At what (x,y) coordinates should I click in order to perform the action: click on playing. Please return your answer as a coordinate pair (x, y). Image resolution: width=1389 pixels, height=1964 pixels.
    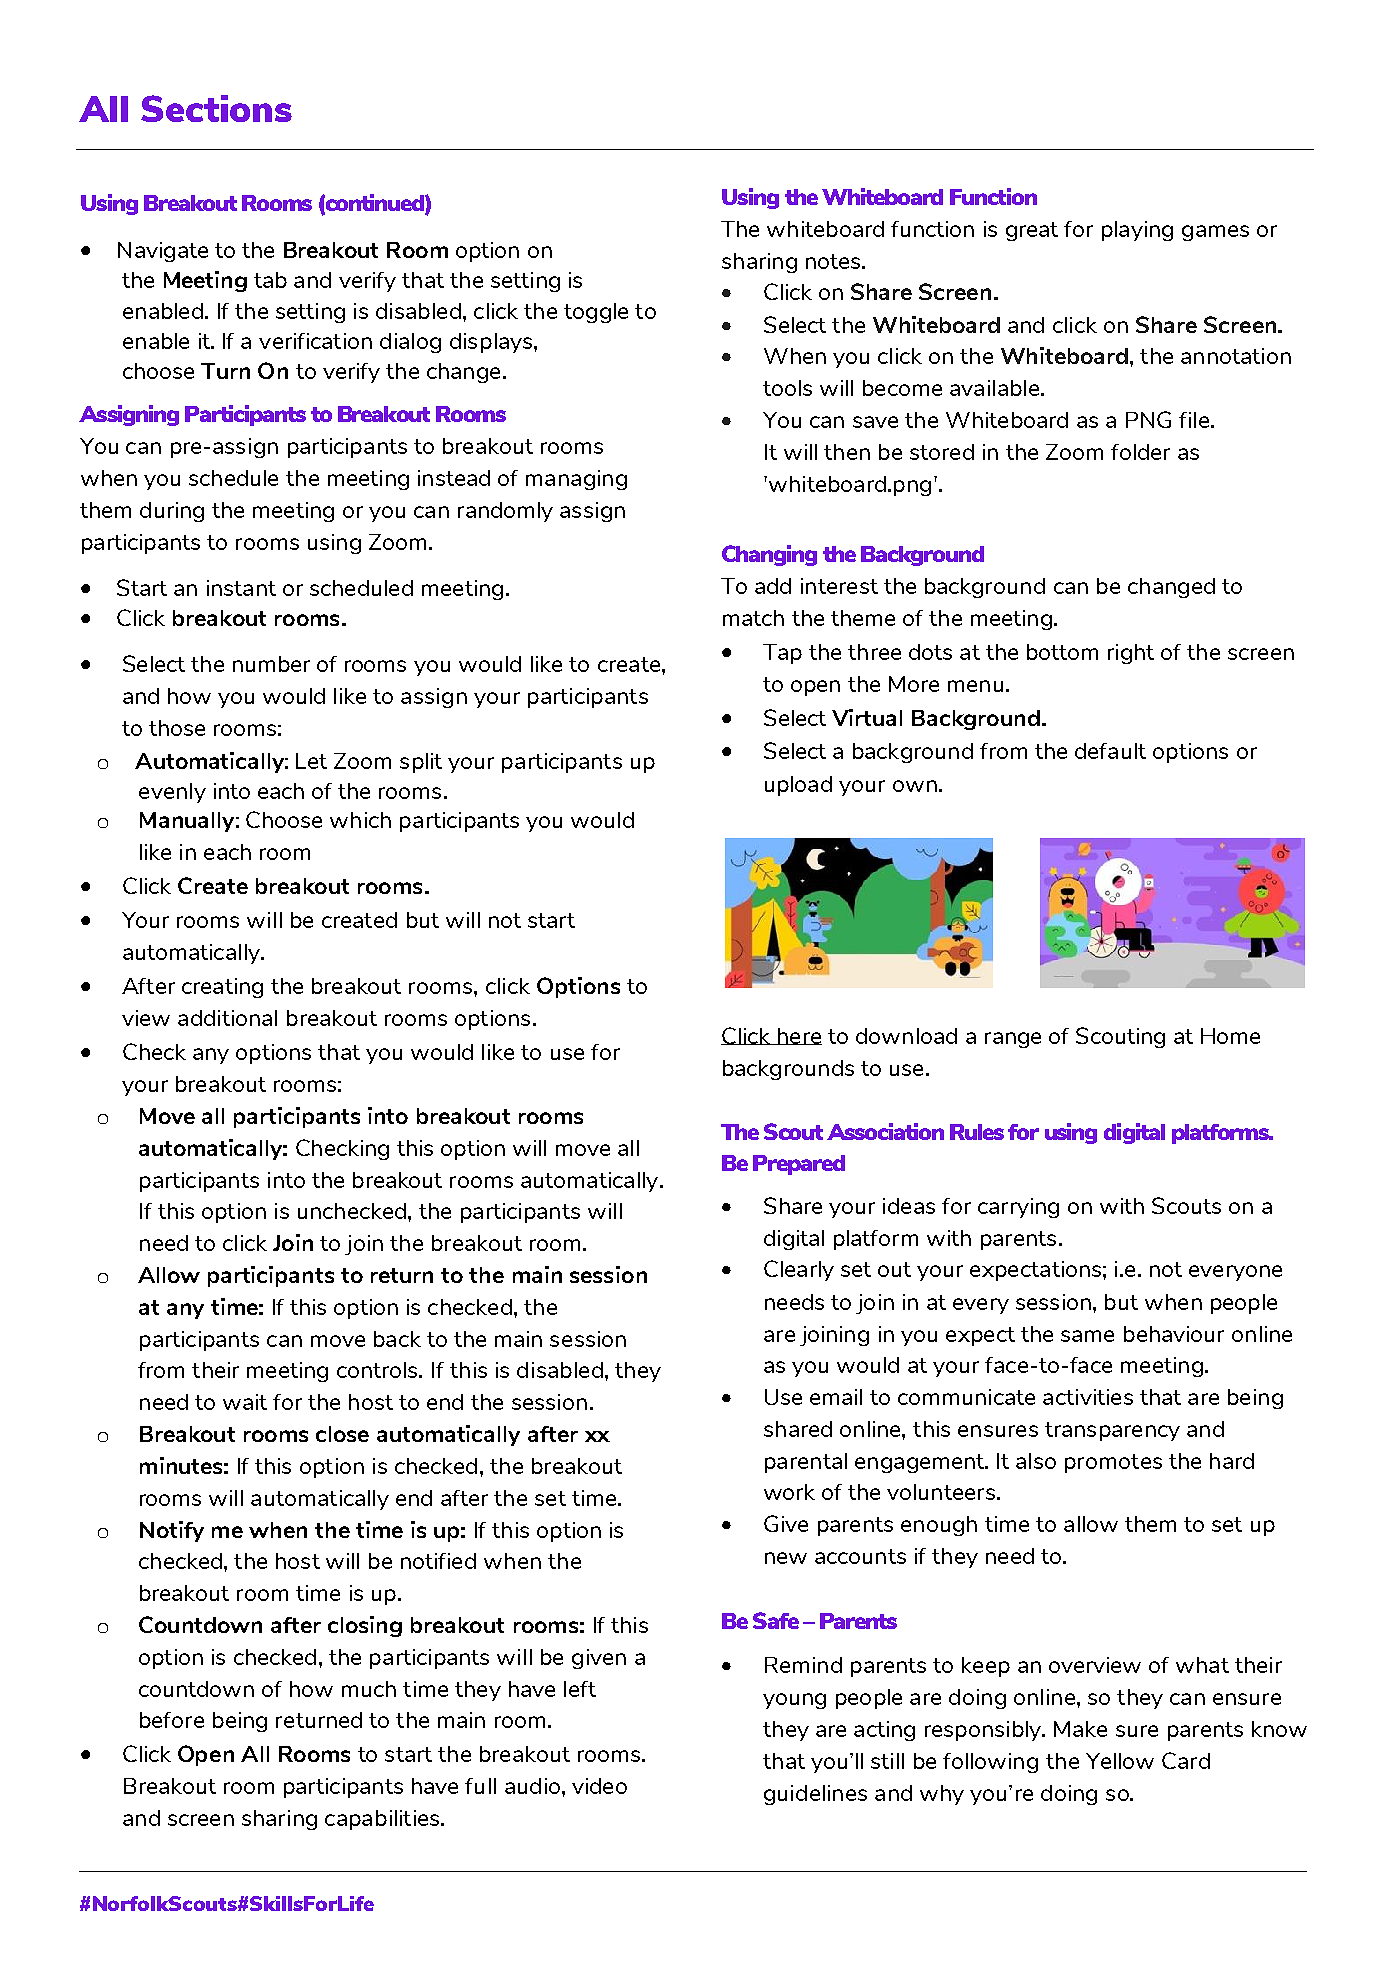
    Looking at the image, I should click on (1137, 231).
